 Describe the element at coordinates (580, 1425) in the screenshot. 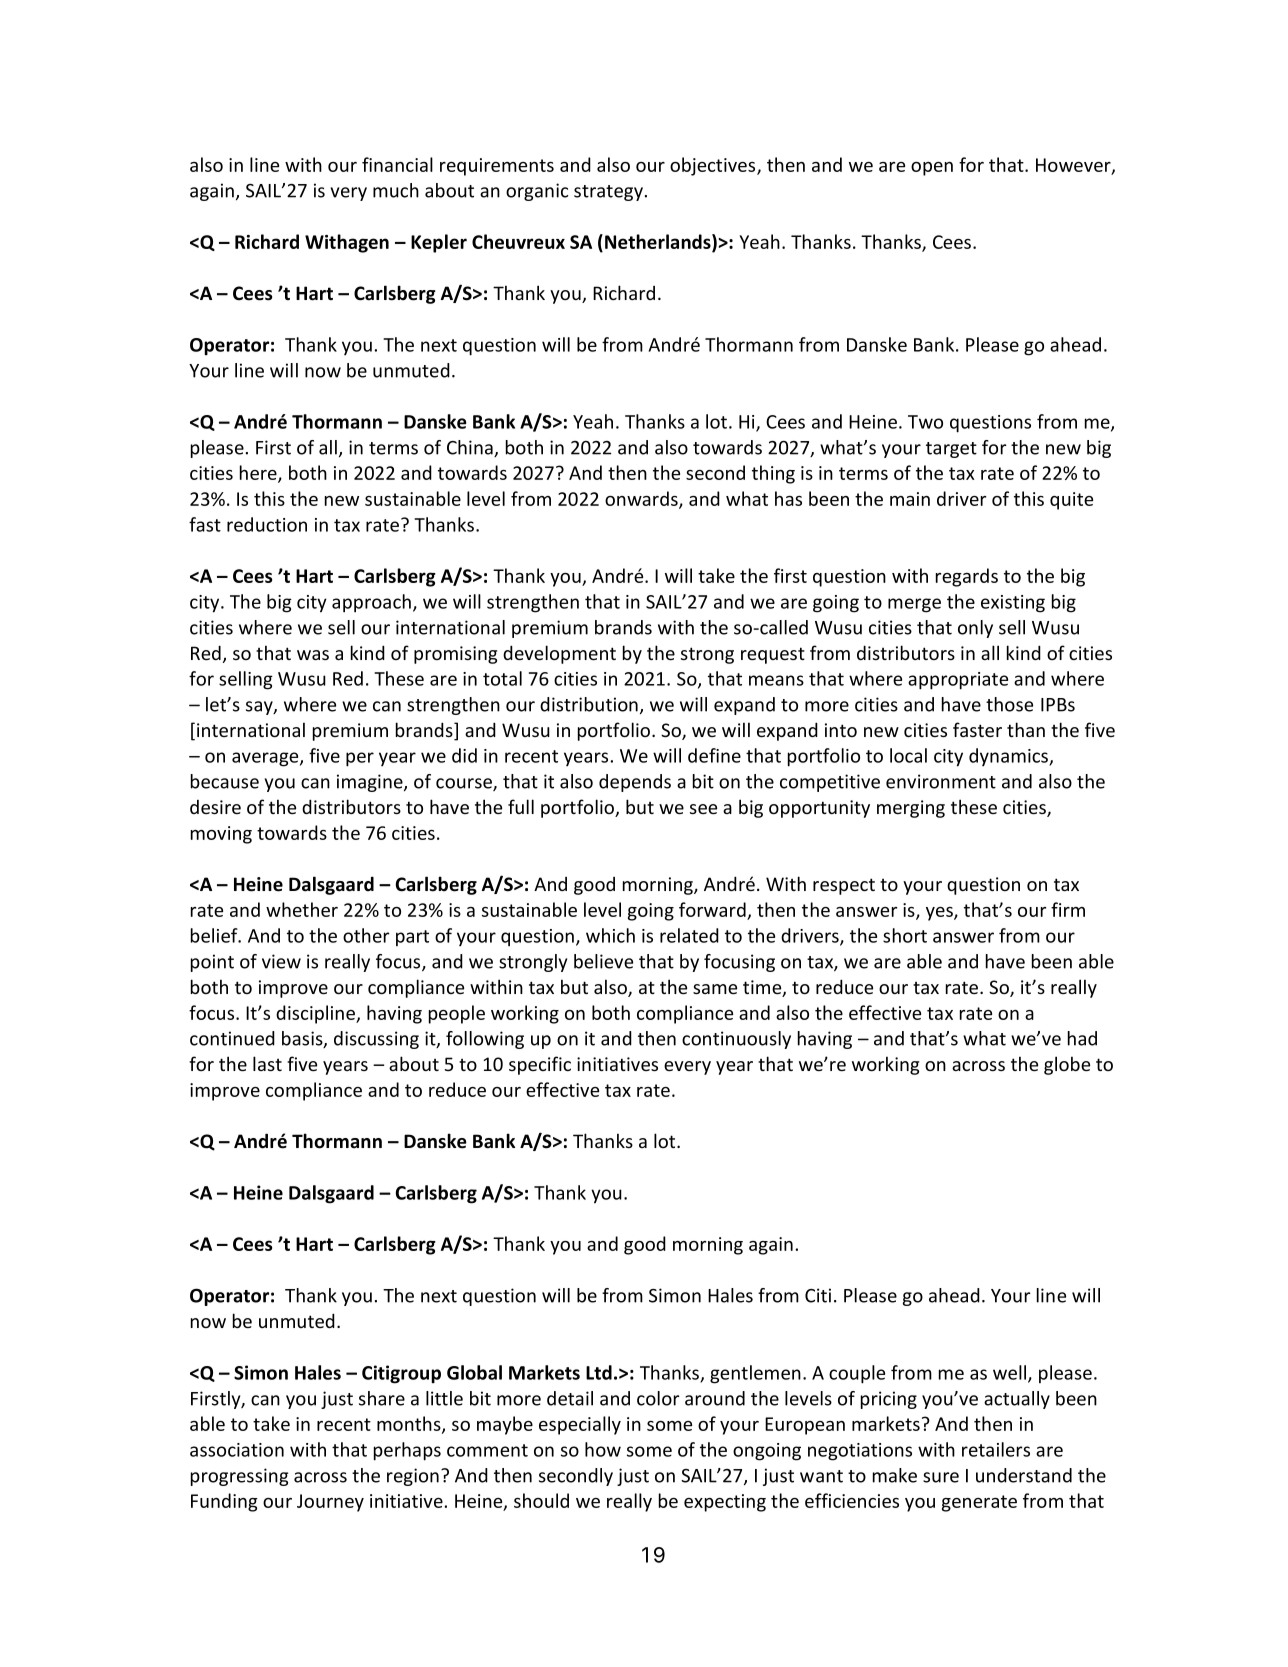

I see `especially` at that location.
